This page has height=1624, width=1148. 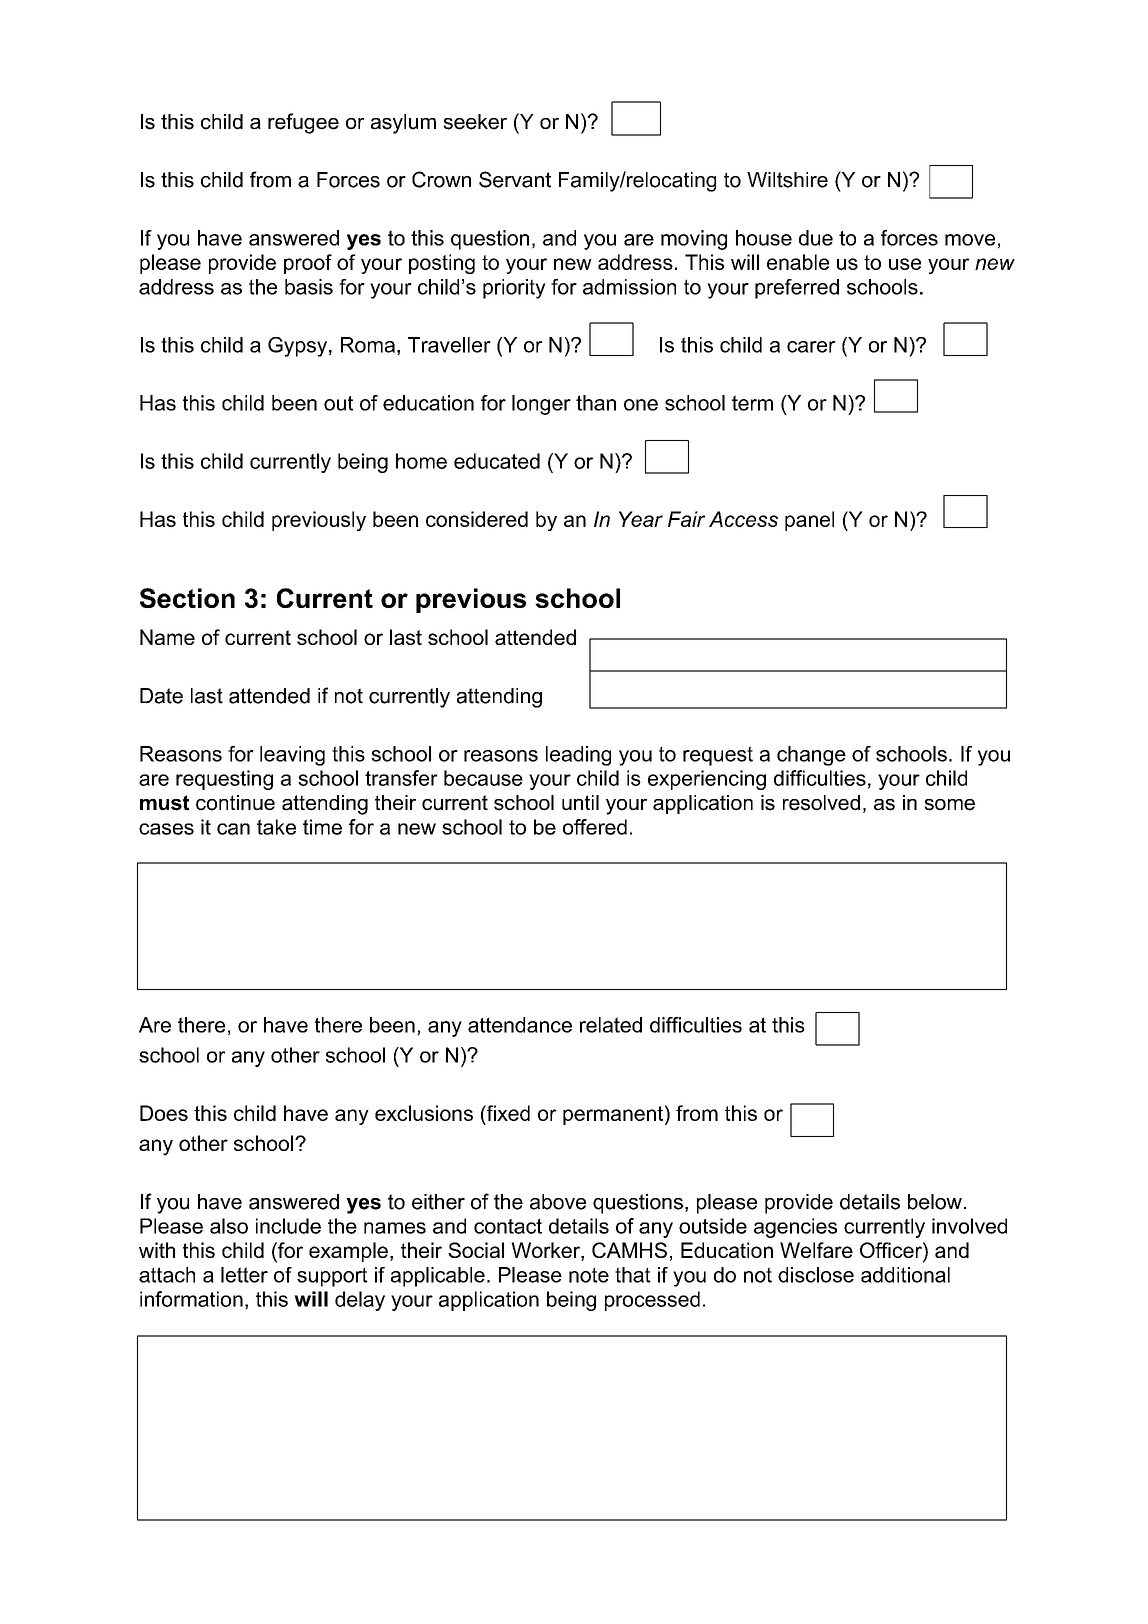 I want to click on longer, so click(x=541, y=405).
